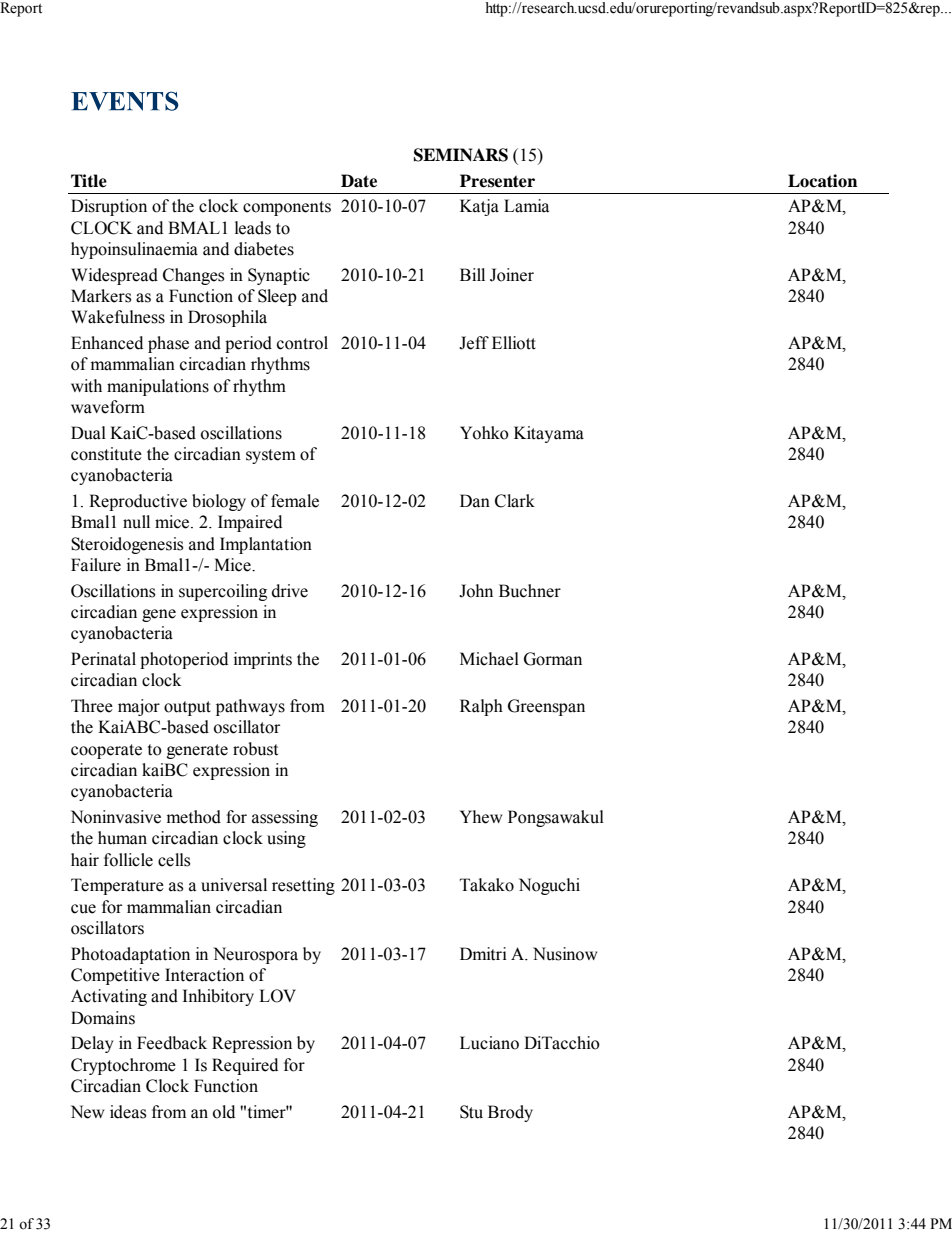 The width and height of the page is (952, 1233). I want to click on Jeff, so click(474, 343).
